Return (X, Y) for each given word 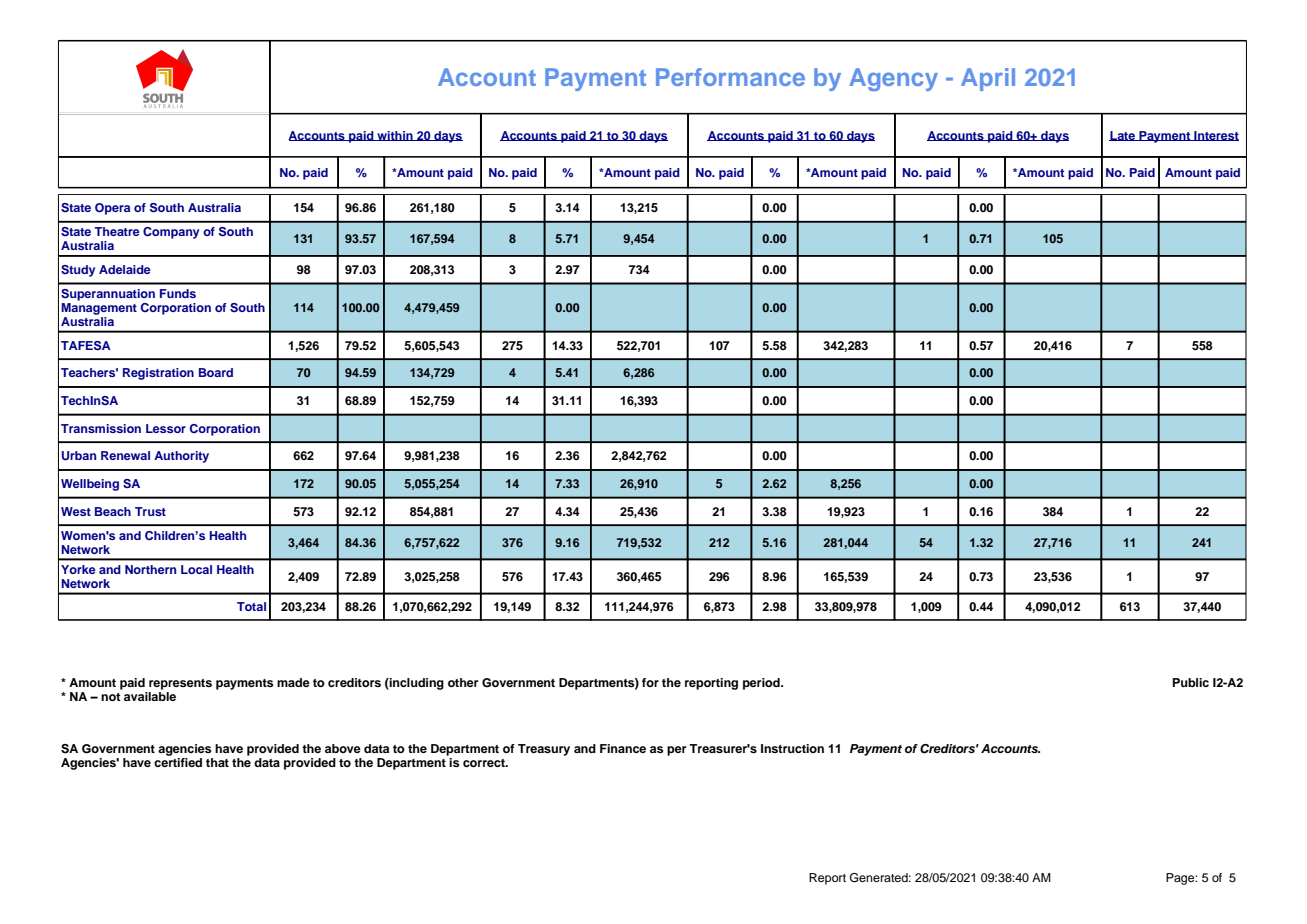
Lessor (166, 428)
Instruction (792, 748)
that (217, 762)
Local (196, 569)
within (395, 136)
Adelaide (125, 269)
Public (1191, 682)
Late (1123, 136)
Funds (178, 293)
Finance (623, 748)
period (762, 684)
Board (216, 372)
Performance (730, 77)
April (988, 79)
